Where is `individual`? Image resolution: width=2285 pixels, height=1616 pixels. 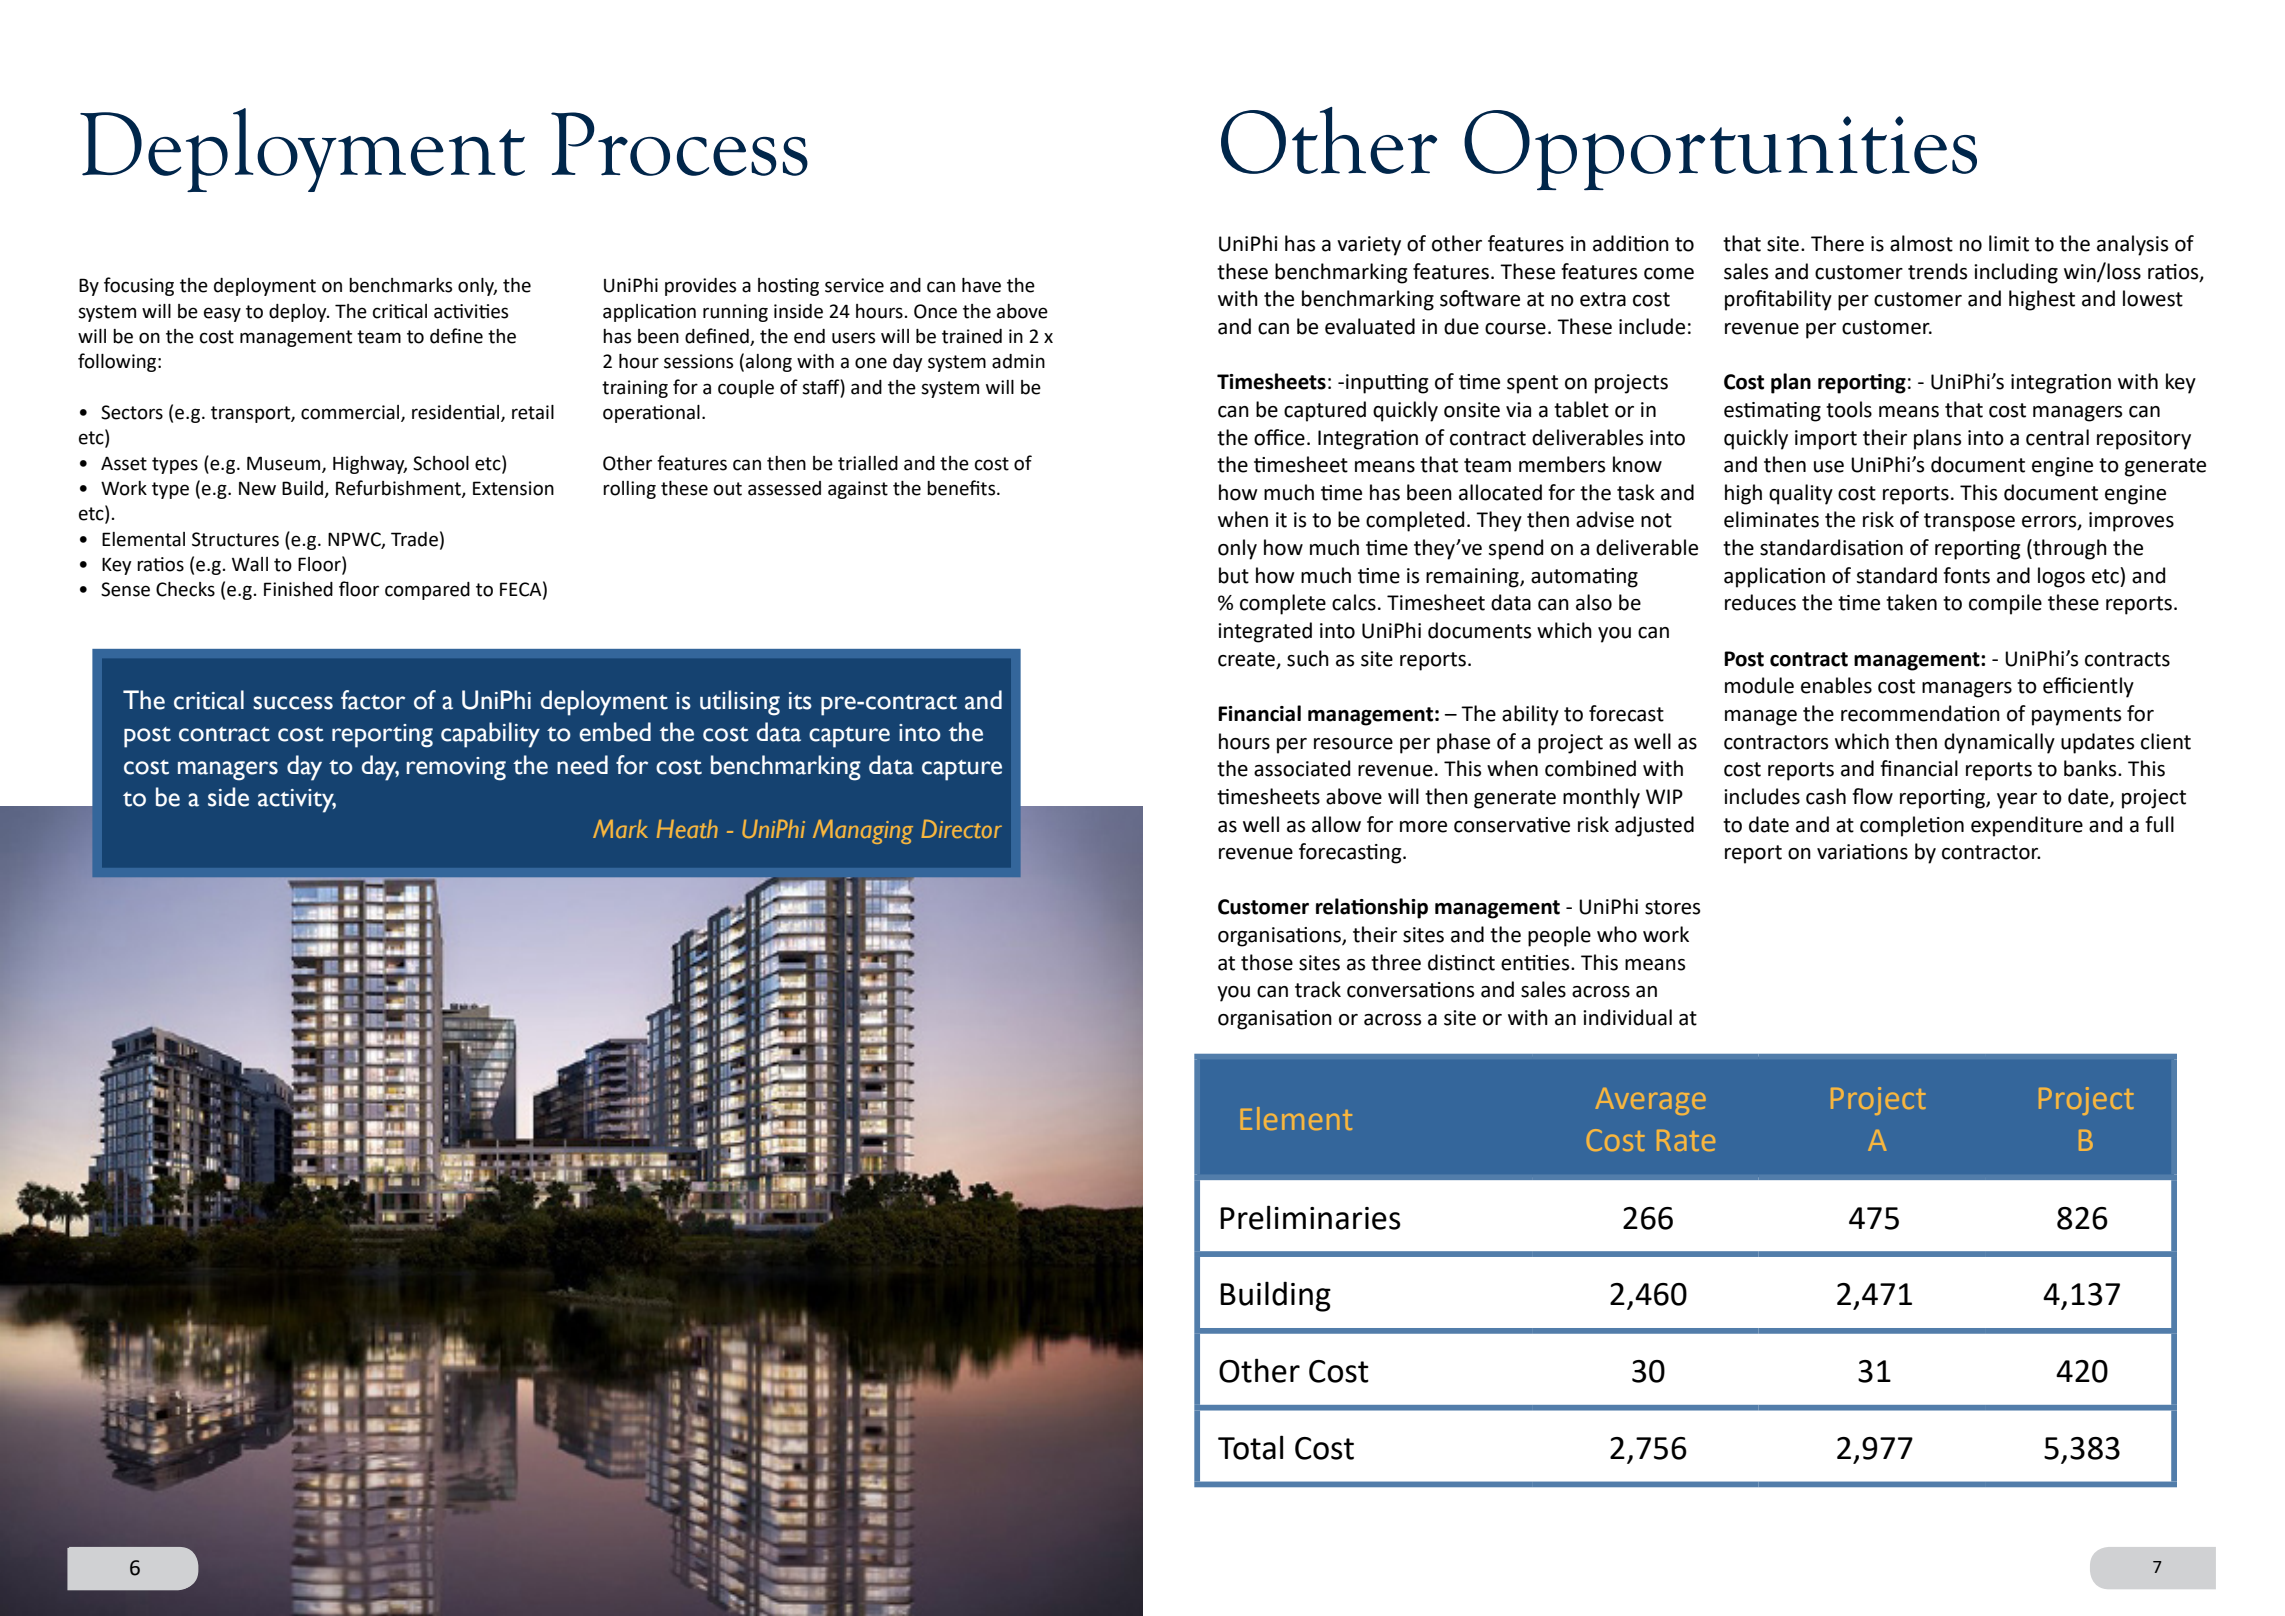 individual is located at coordinates (1627, 1017).
